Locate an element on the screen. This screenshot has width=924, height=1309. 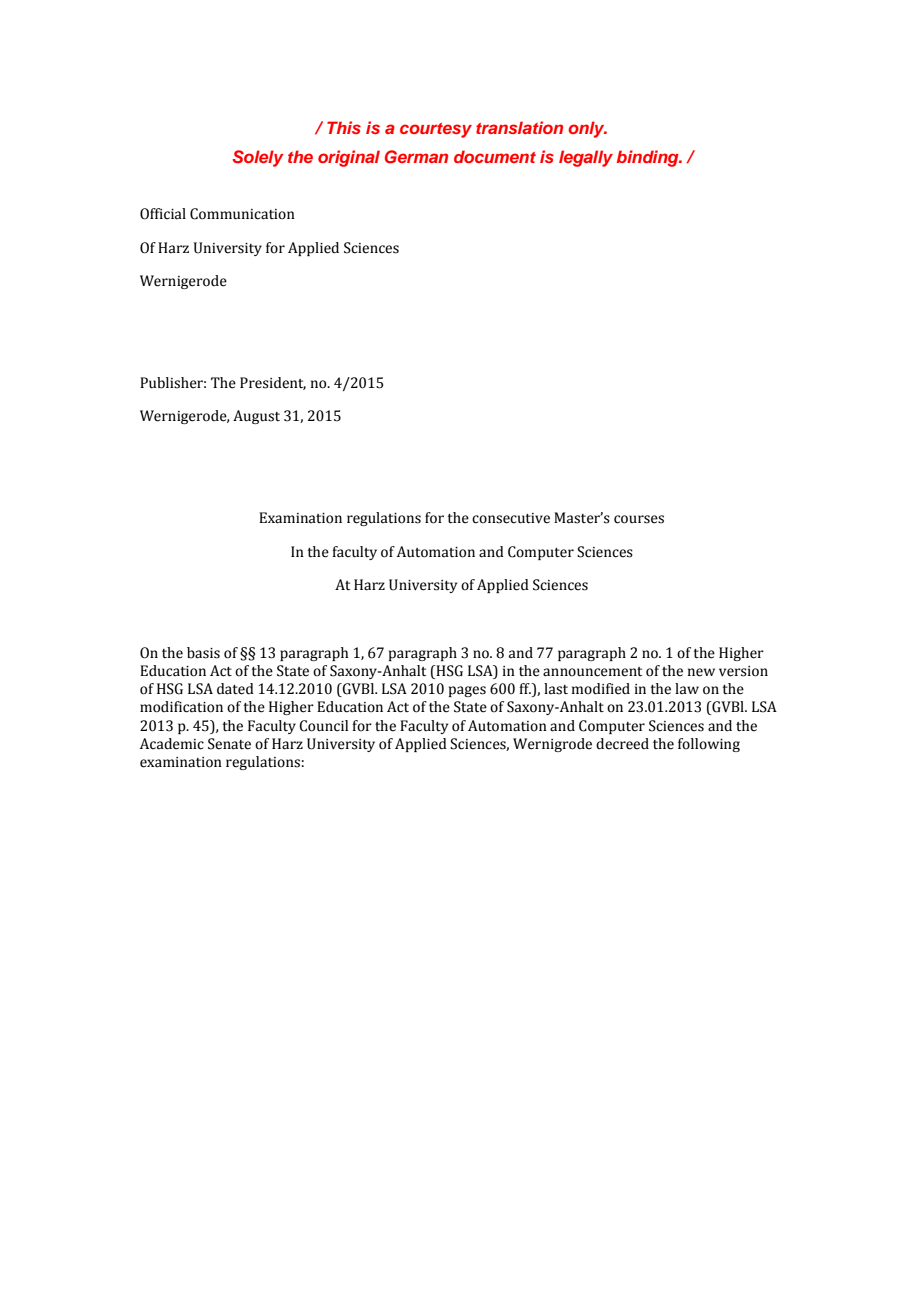
new is located at coordinates (701, 672).
